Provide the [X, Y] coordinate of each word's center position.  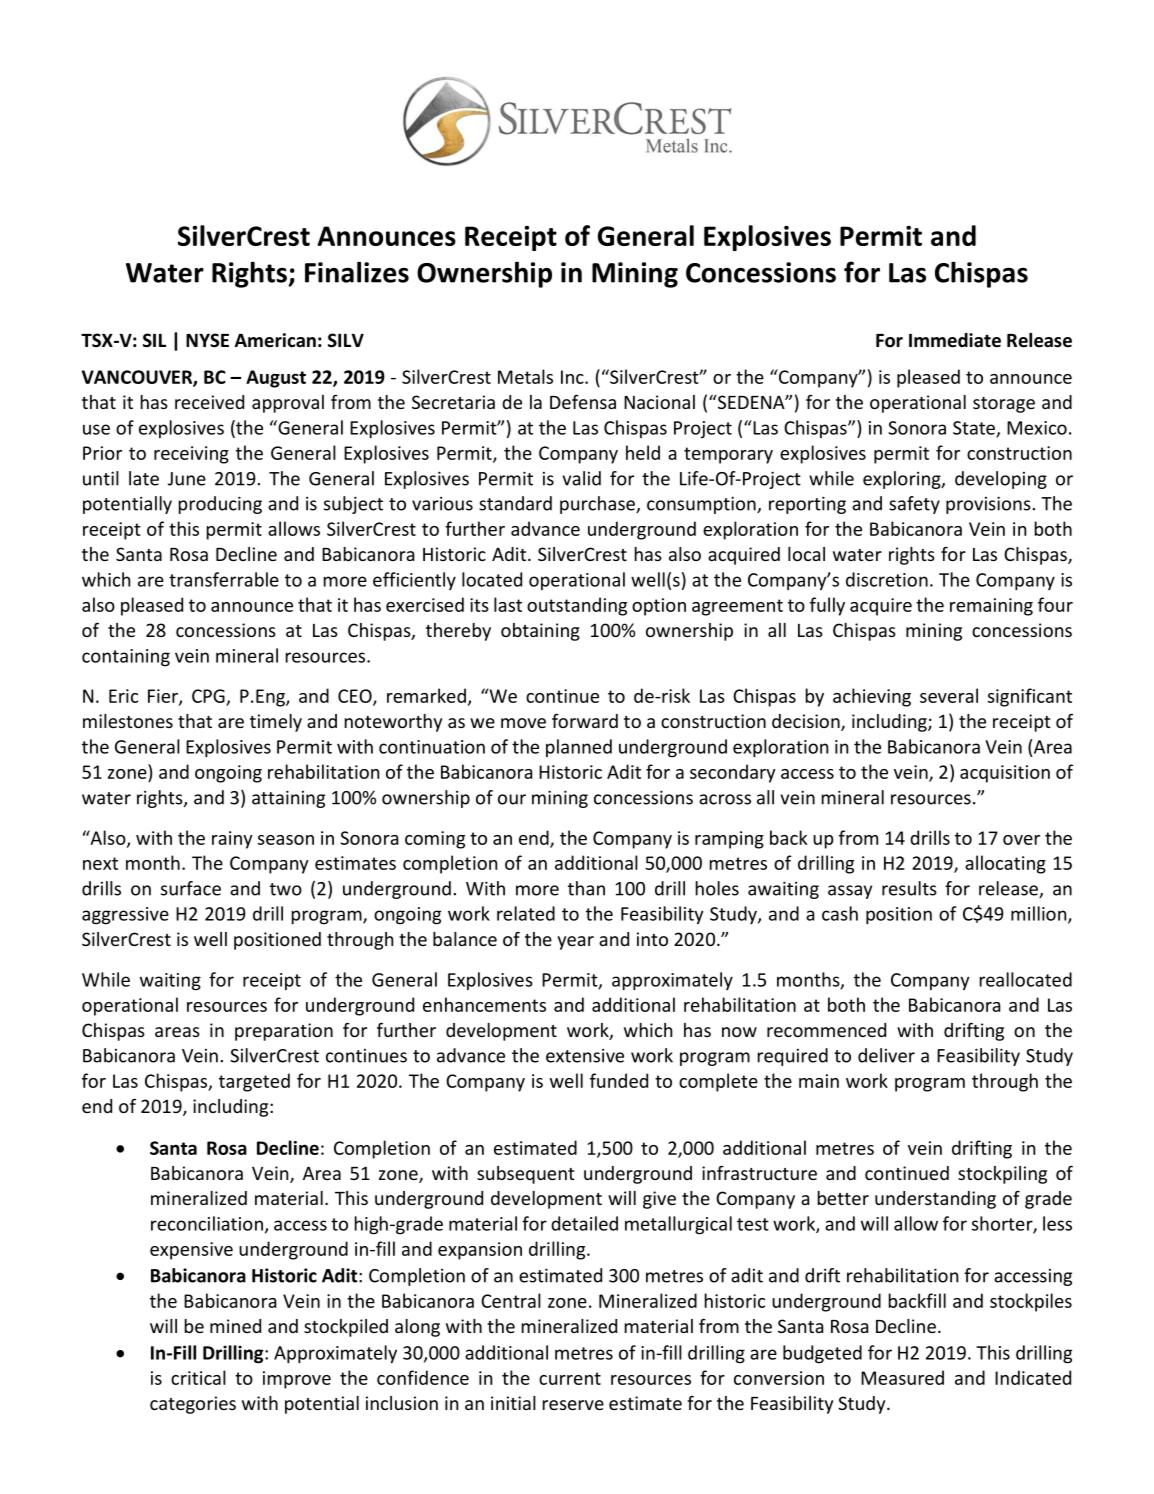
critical [198, 1377]
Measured [902, 1377]
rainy [232, 840]
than [586, 888]
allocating [1005, 864]
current [570, 1378]
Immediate [955, 340]
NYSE [207, 340]
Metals [525, 376]
